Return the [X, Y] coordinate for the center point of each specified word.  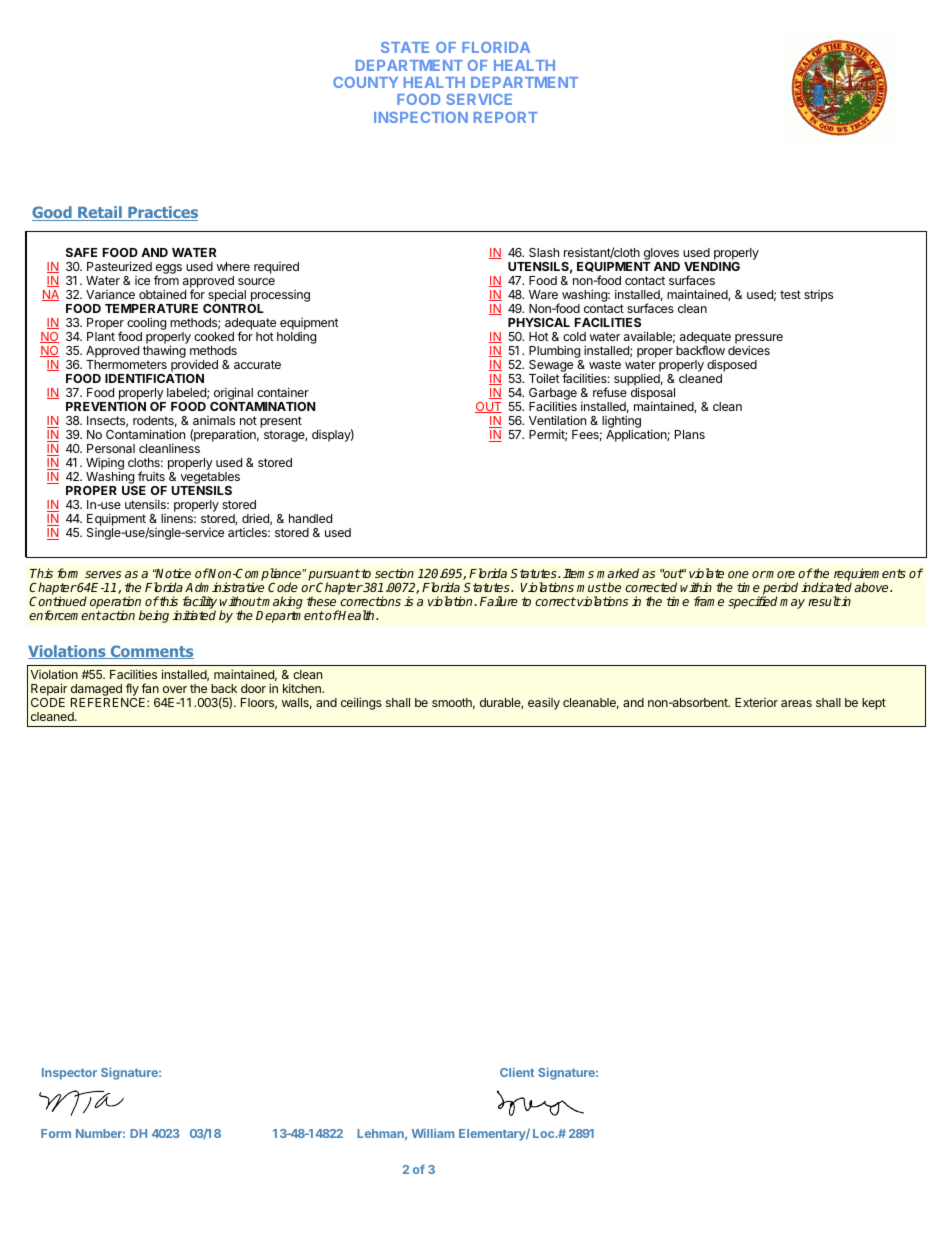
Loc [545, 1133]
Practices [162, 213]
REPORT [506, 117]
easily [544, 703]
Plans [690, 434]
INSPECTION [421, 117]
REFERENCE [109, 702]
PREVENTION [106, 406]
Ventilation [557, 420]
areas [796, 703]
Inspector [69, 1074]
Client [517, 1072]
